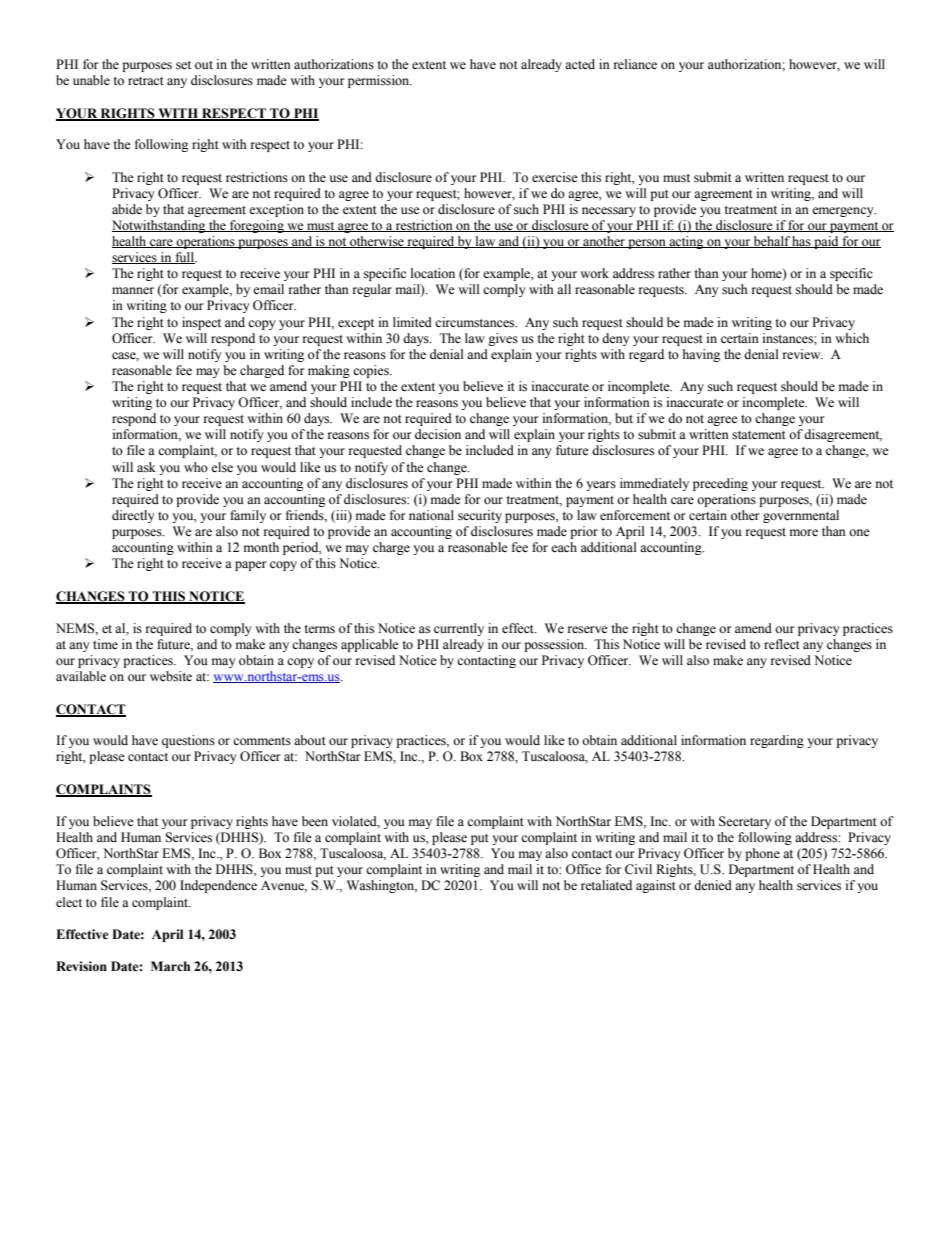  What do you see at coordinates (606, 885) in the document?
I see `retaliated` at bounding box center [606, 885].
